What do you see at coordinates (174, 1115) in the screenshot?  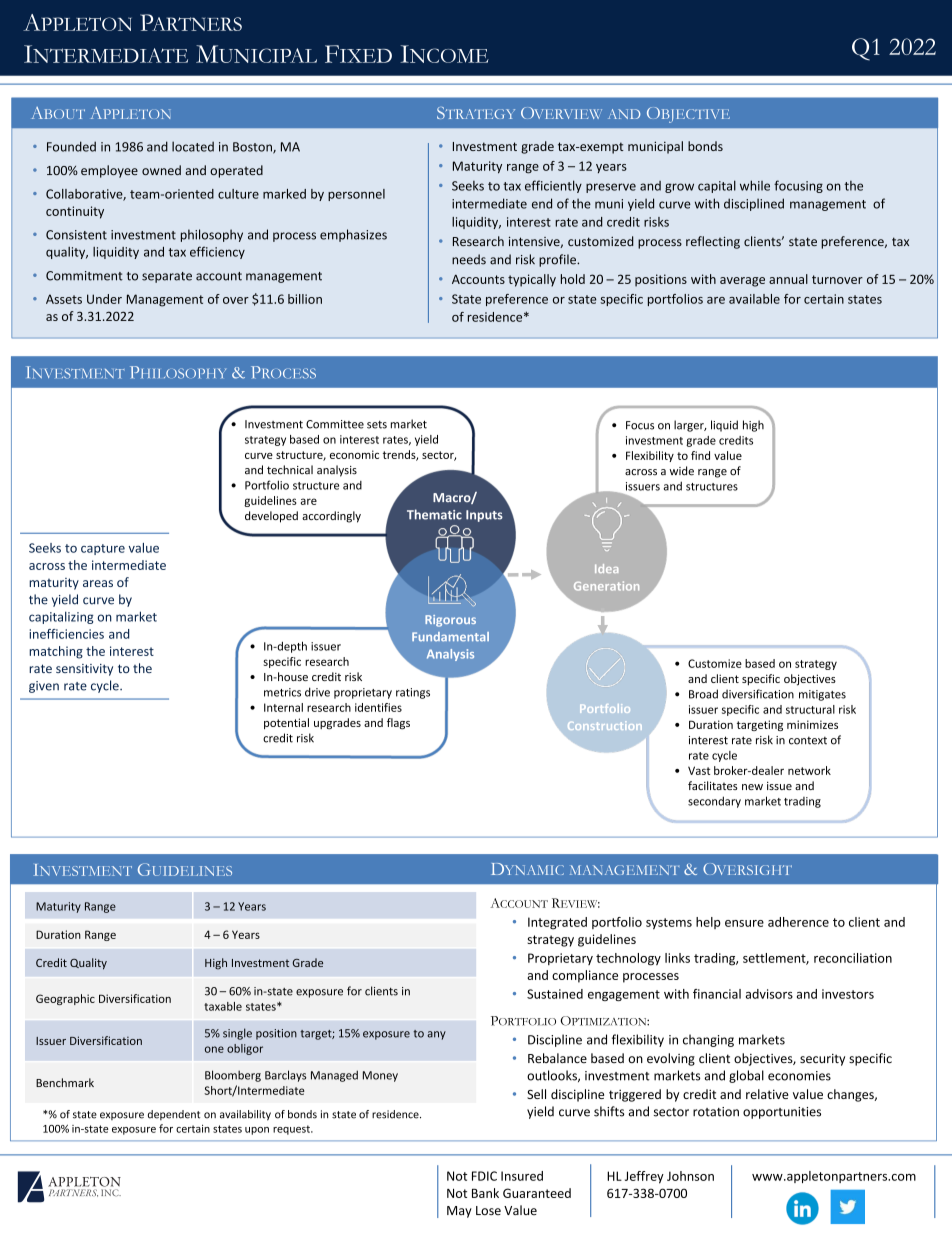 I see `dependent` at bounding box center [174, 1115].
